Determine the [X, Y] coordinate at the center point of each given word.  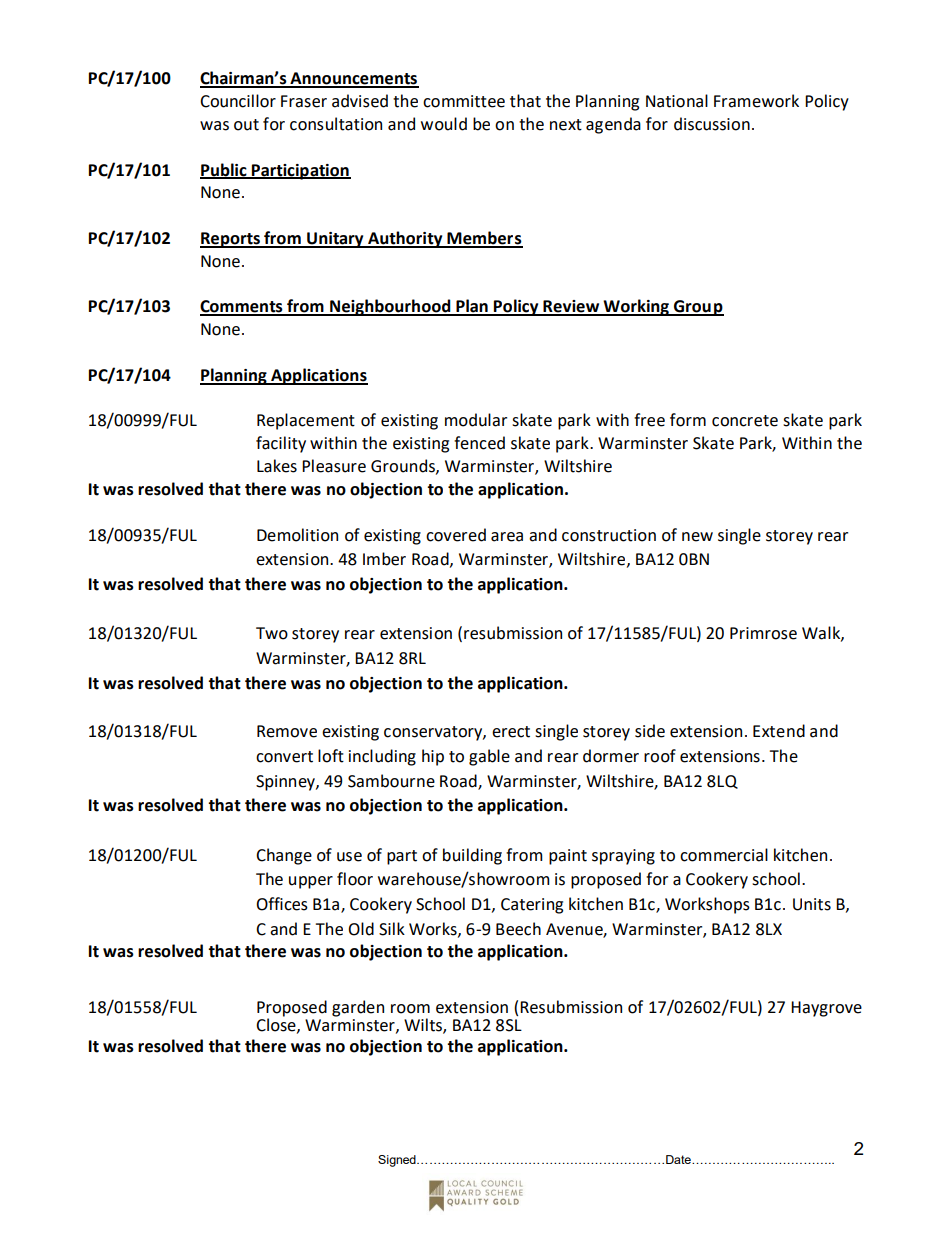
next [566, 125]
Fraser [304, 101]
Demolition [297, 535]
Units [812, 904]
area [507, 537]
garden [358, 1008]
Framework [756, 101]
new [697, 537]
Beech [518, 929]
